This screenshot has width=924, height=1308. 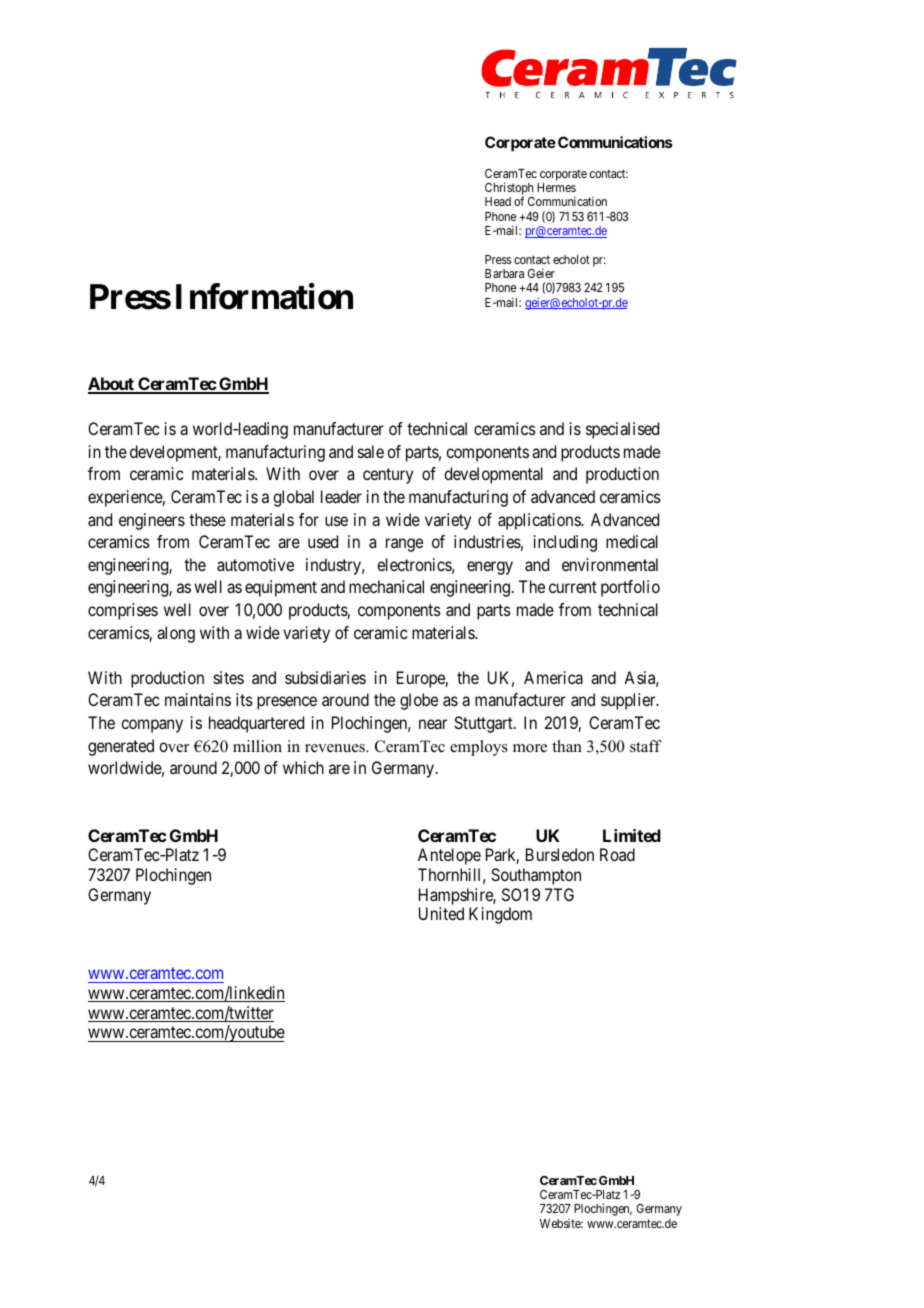 I want to click on range, so click(x=404, y=545).
